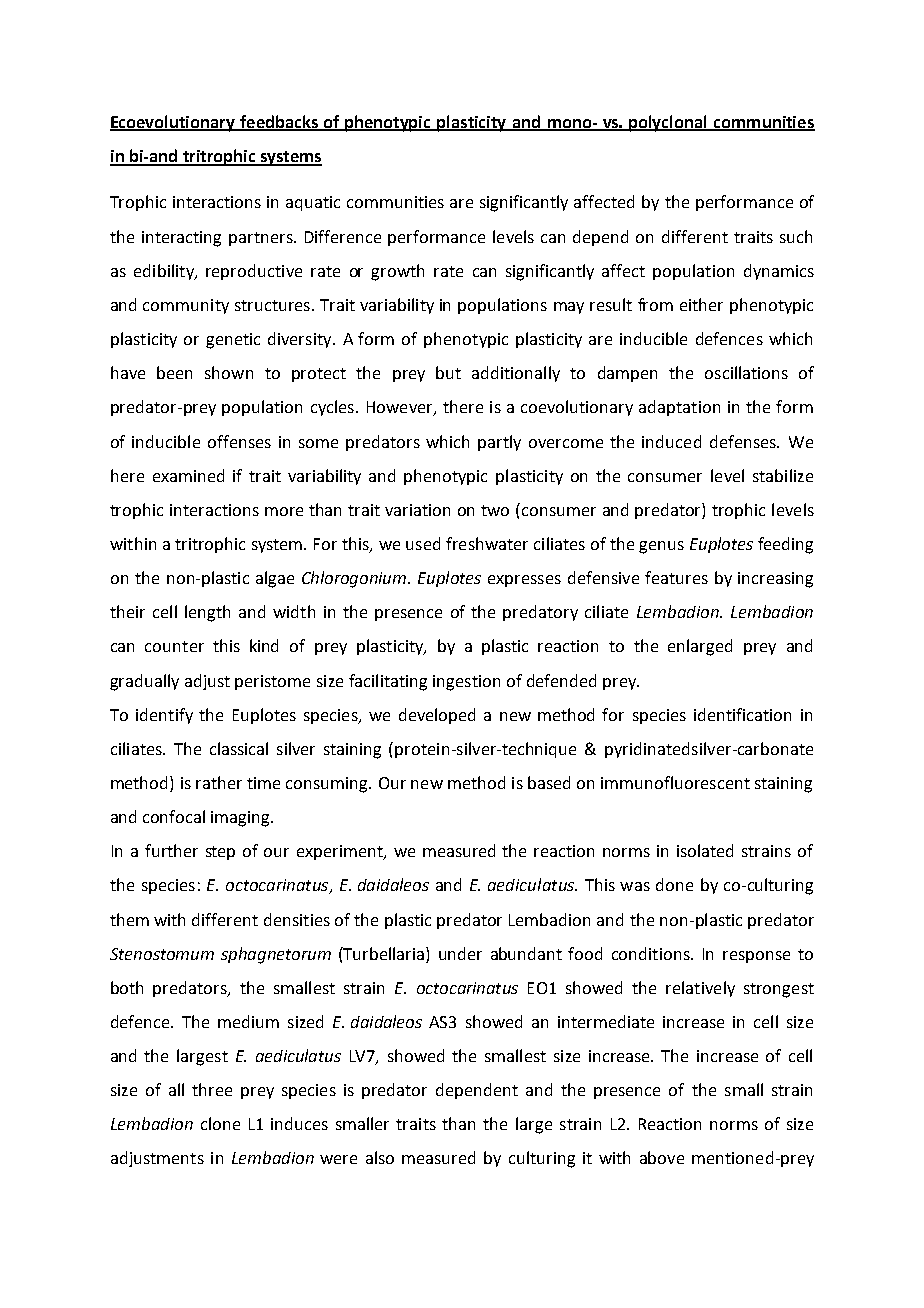 The image size is (924, 1308). What do you see at coordinates (705, 850) in the page?
I see `isolated` at bounding box center [705, 850].
